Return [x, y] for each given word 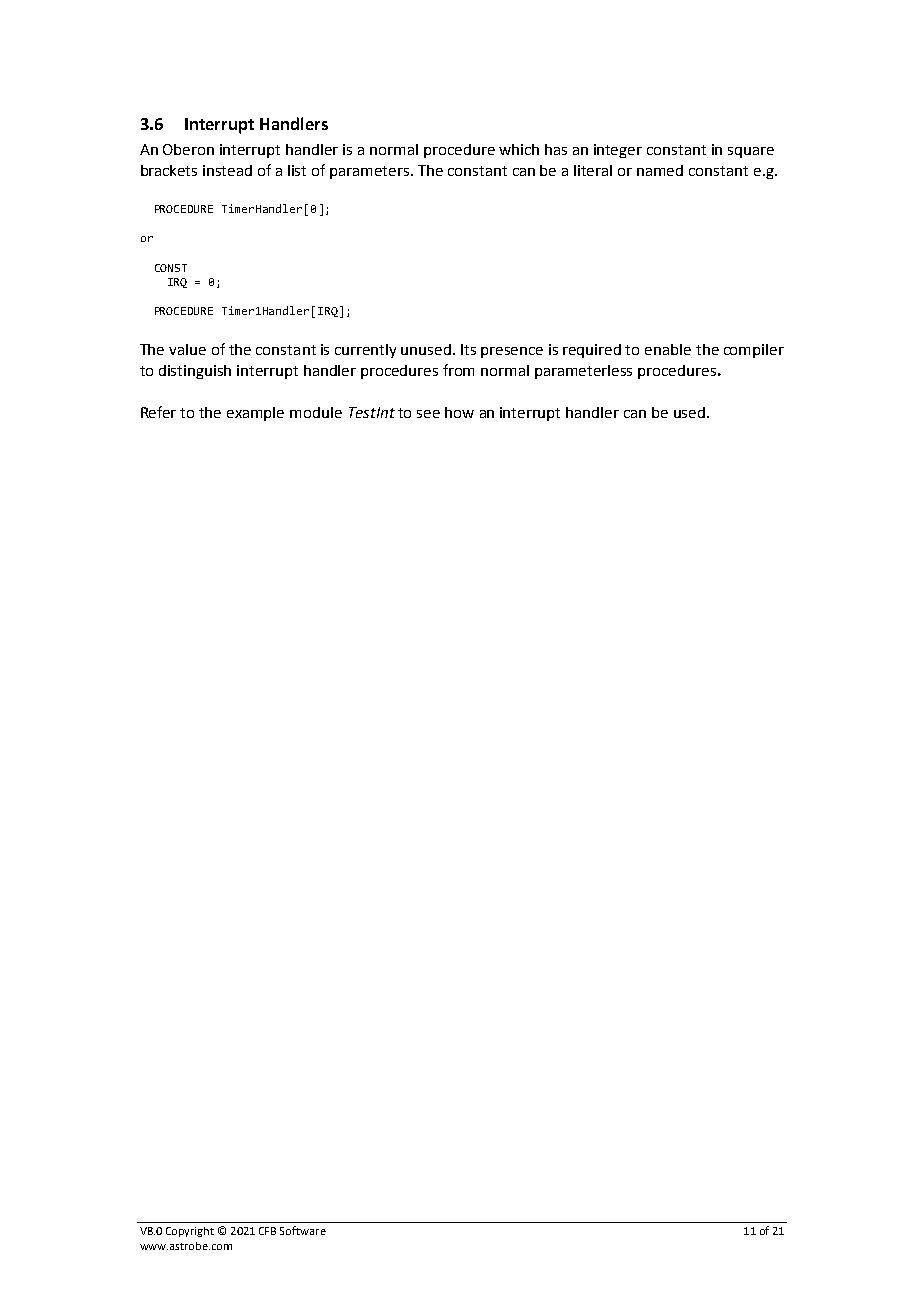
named [660, 170]
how [459, 412]
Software [303, 1230]
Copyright [190, 1232]
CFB [267, 1231]
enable [668, 349]
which [519, 149]
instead [227, 170]
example [255, 414]
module [316, 412]
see [428, 414]
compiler [754, 351]
